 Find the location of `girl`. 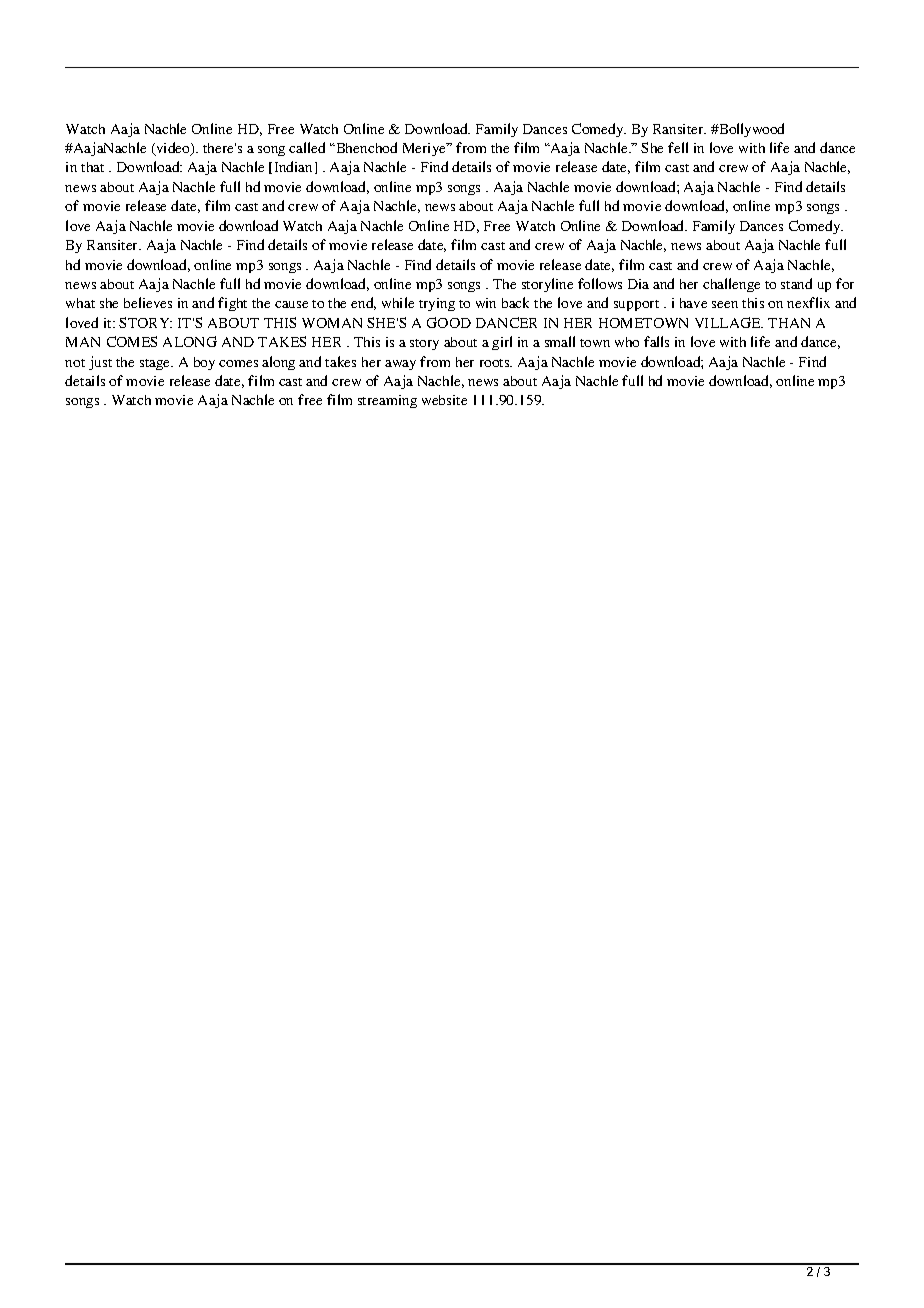

girl is located at coordinates (502, 343).
